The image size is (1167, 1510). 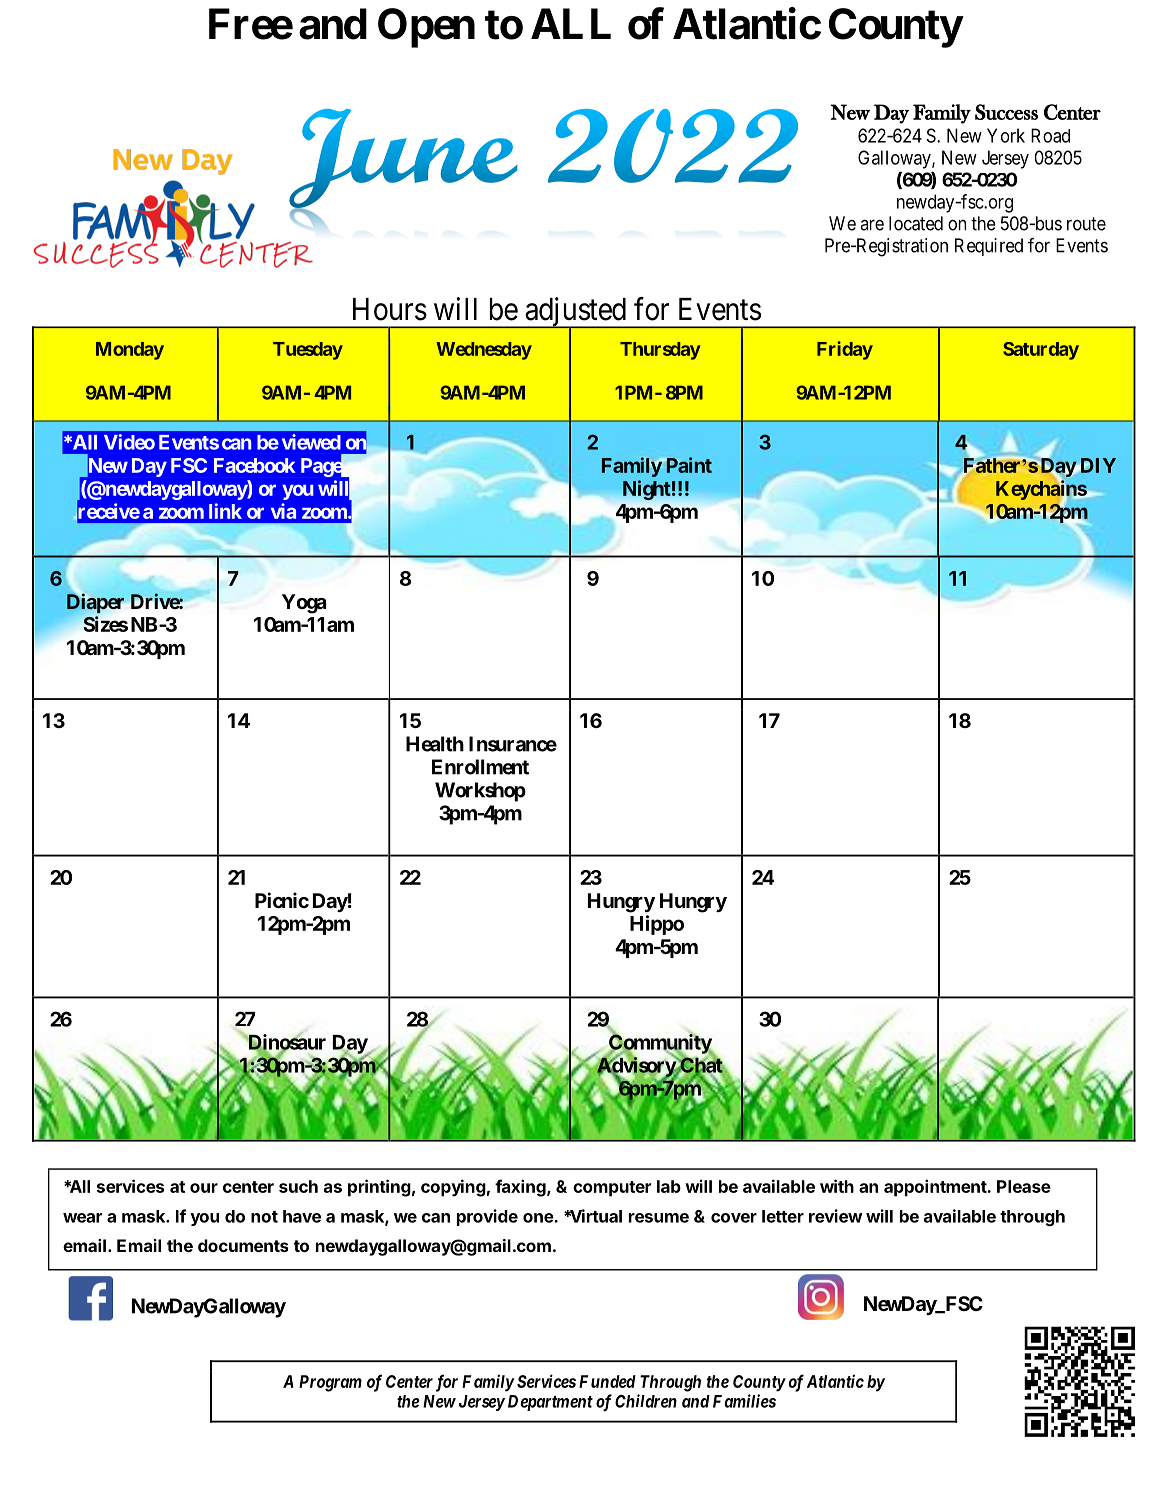 I want to click on Success, so click(x=1006, y=112).
